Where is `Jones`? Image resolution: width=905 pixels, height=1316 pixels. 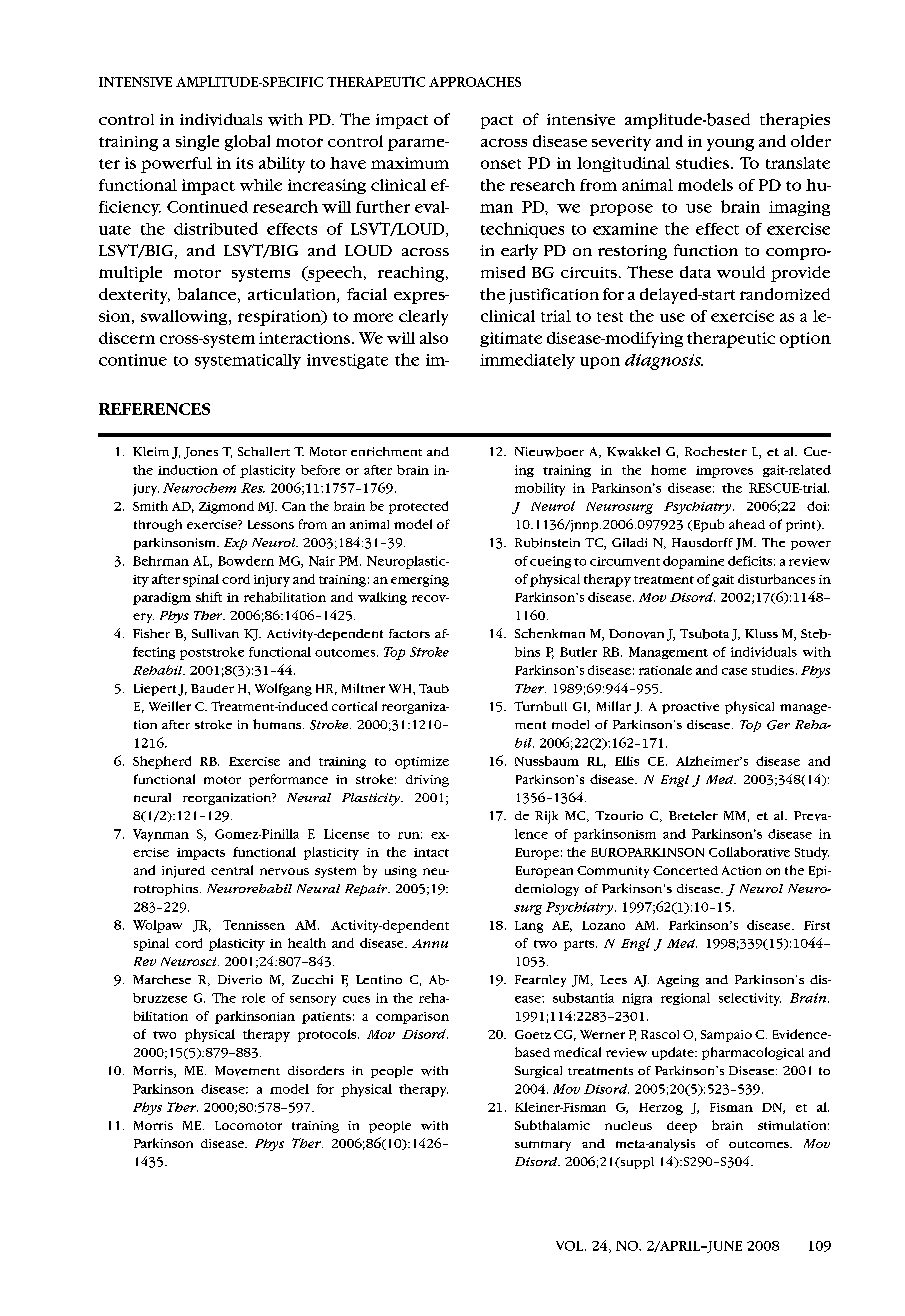
Jones is located at coordinates (201, 453).
